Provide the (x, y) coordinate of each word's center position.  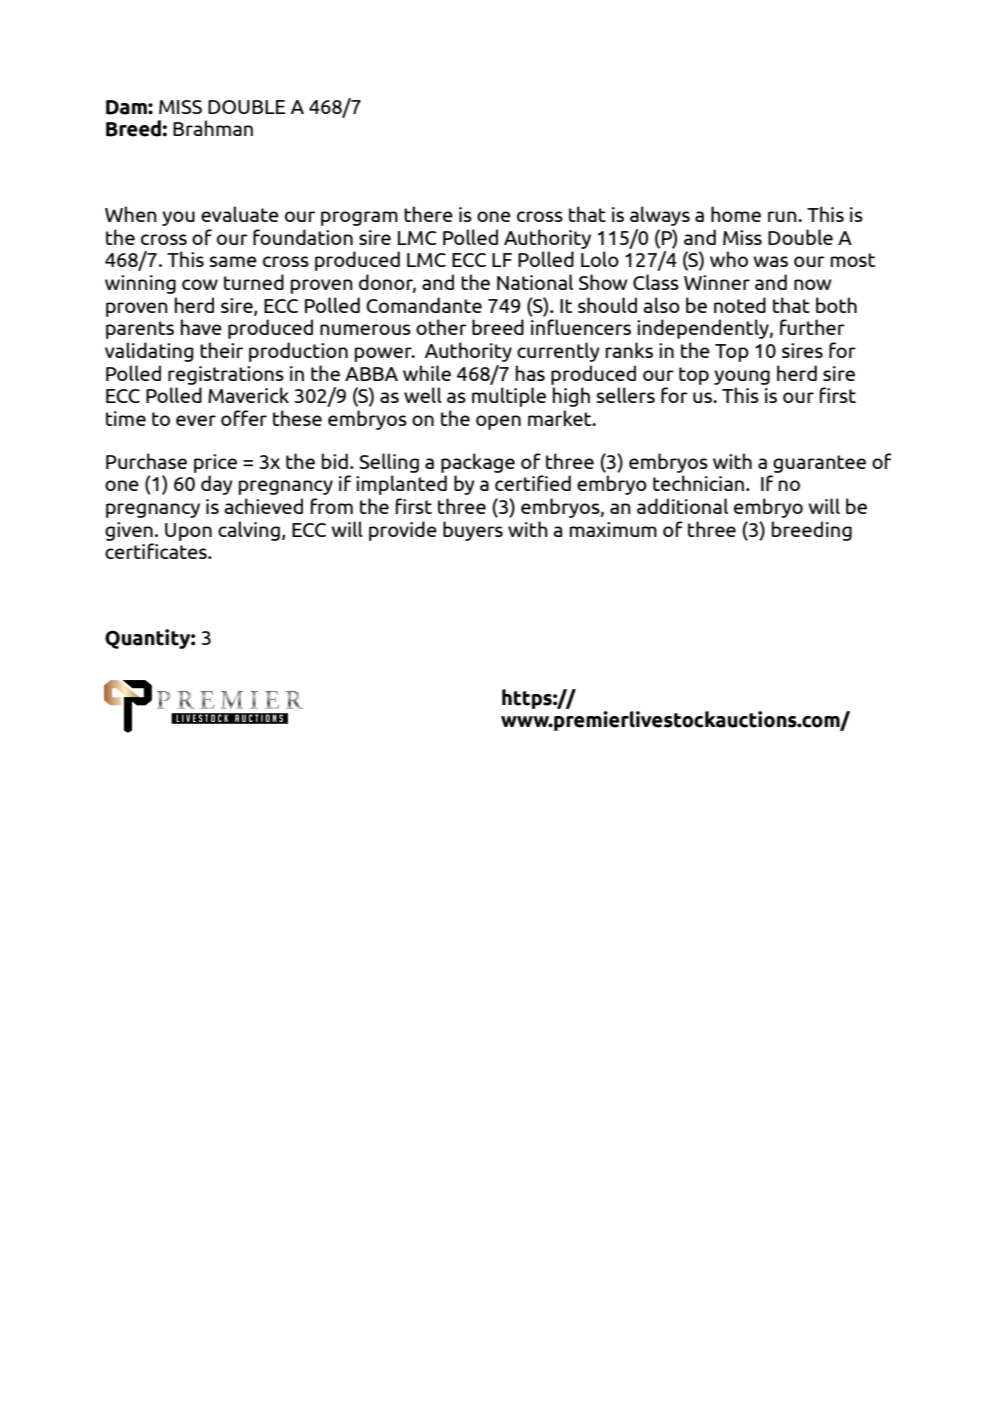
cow (200, 284)
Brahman (213, 128)
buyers (473, 531)
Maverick (248, 395)
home (736, 214)
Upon (188, 532)
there (428, 214)
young (742, 377)
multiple (509, 397)
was (771, 261)
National (535, 282)
